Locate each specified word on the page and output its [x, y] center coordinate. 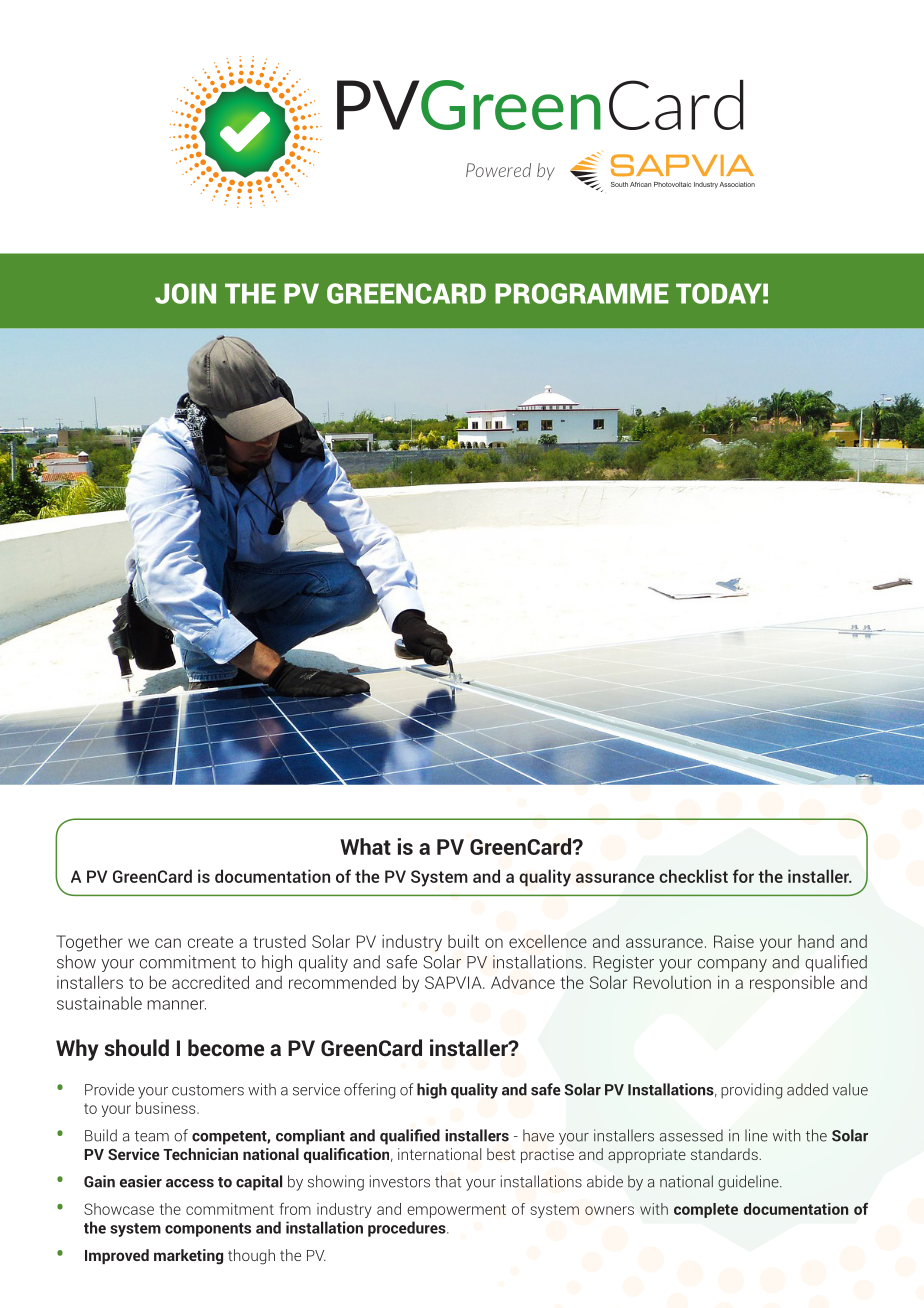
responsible [792, 983]
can [168, 943]
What [365, 846]
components [208, 1230]
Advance [523, 982]
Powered [498, 170]
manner [176, 1005]
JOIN [185, 293]
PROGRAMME [582, 293]
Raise [734, 941]
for [743, 876]
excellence [548, 941]
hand [816, 941]
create [210, 942]
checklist [693, 876]
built [463, 941]
